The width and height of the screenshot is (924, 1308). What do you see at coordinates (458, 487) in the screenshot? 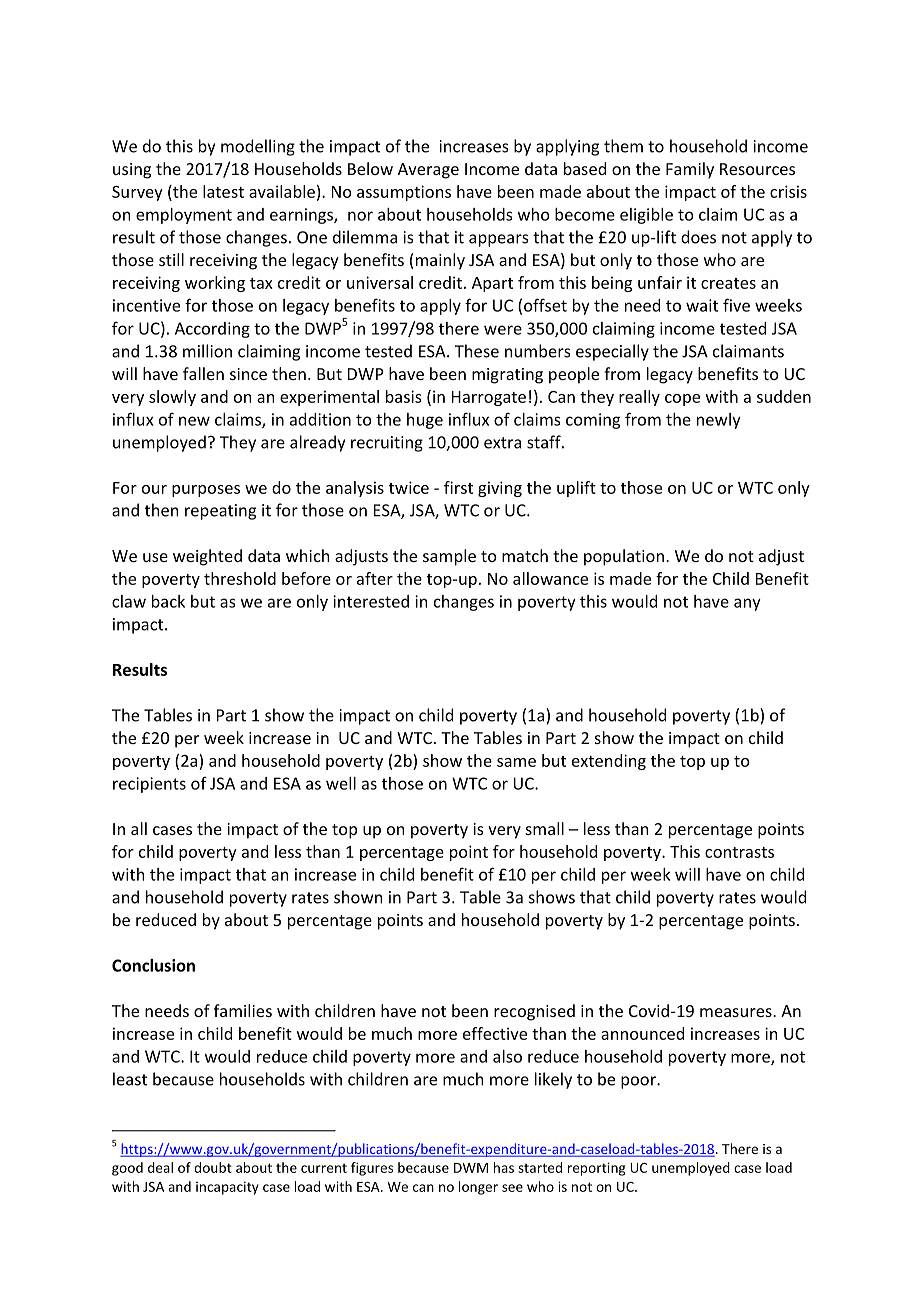
I see `first` at bounding box center [458, 487].
